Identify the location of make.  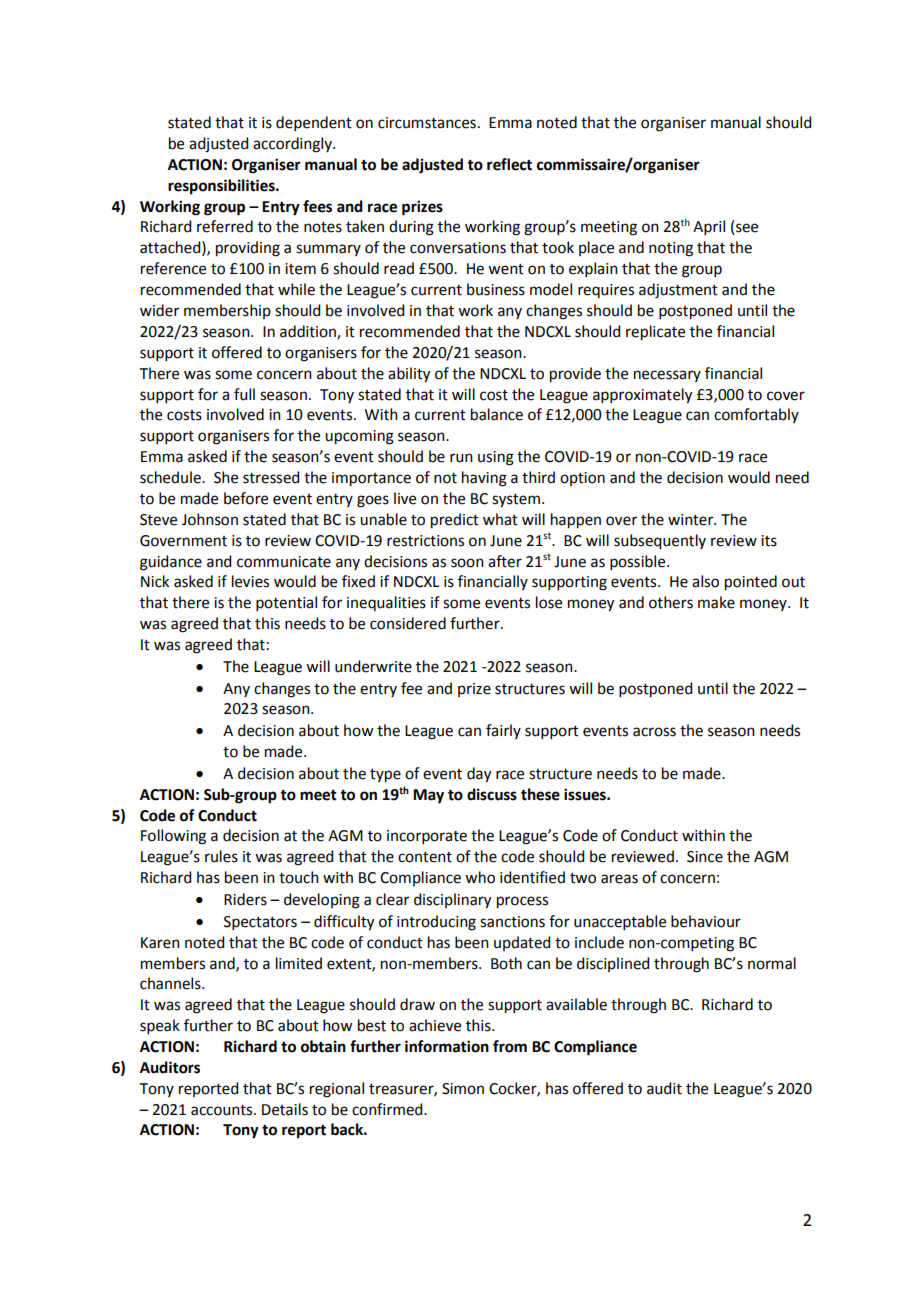
(716, 602).
